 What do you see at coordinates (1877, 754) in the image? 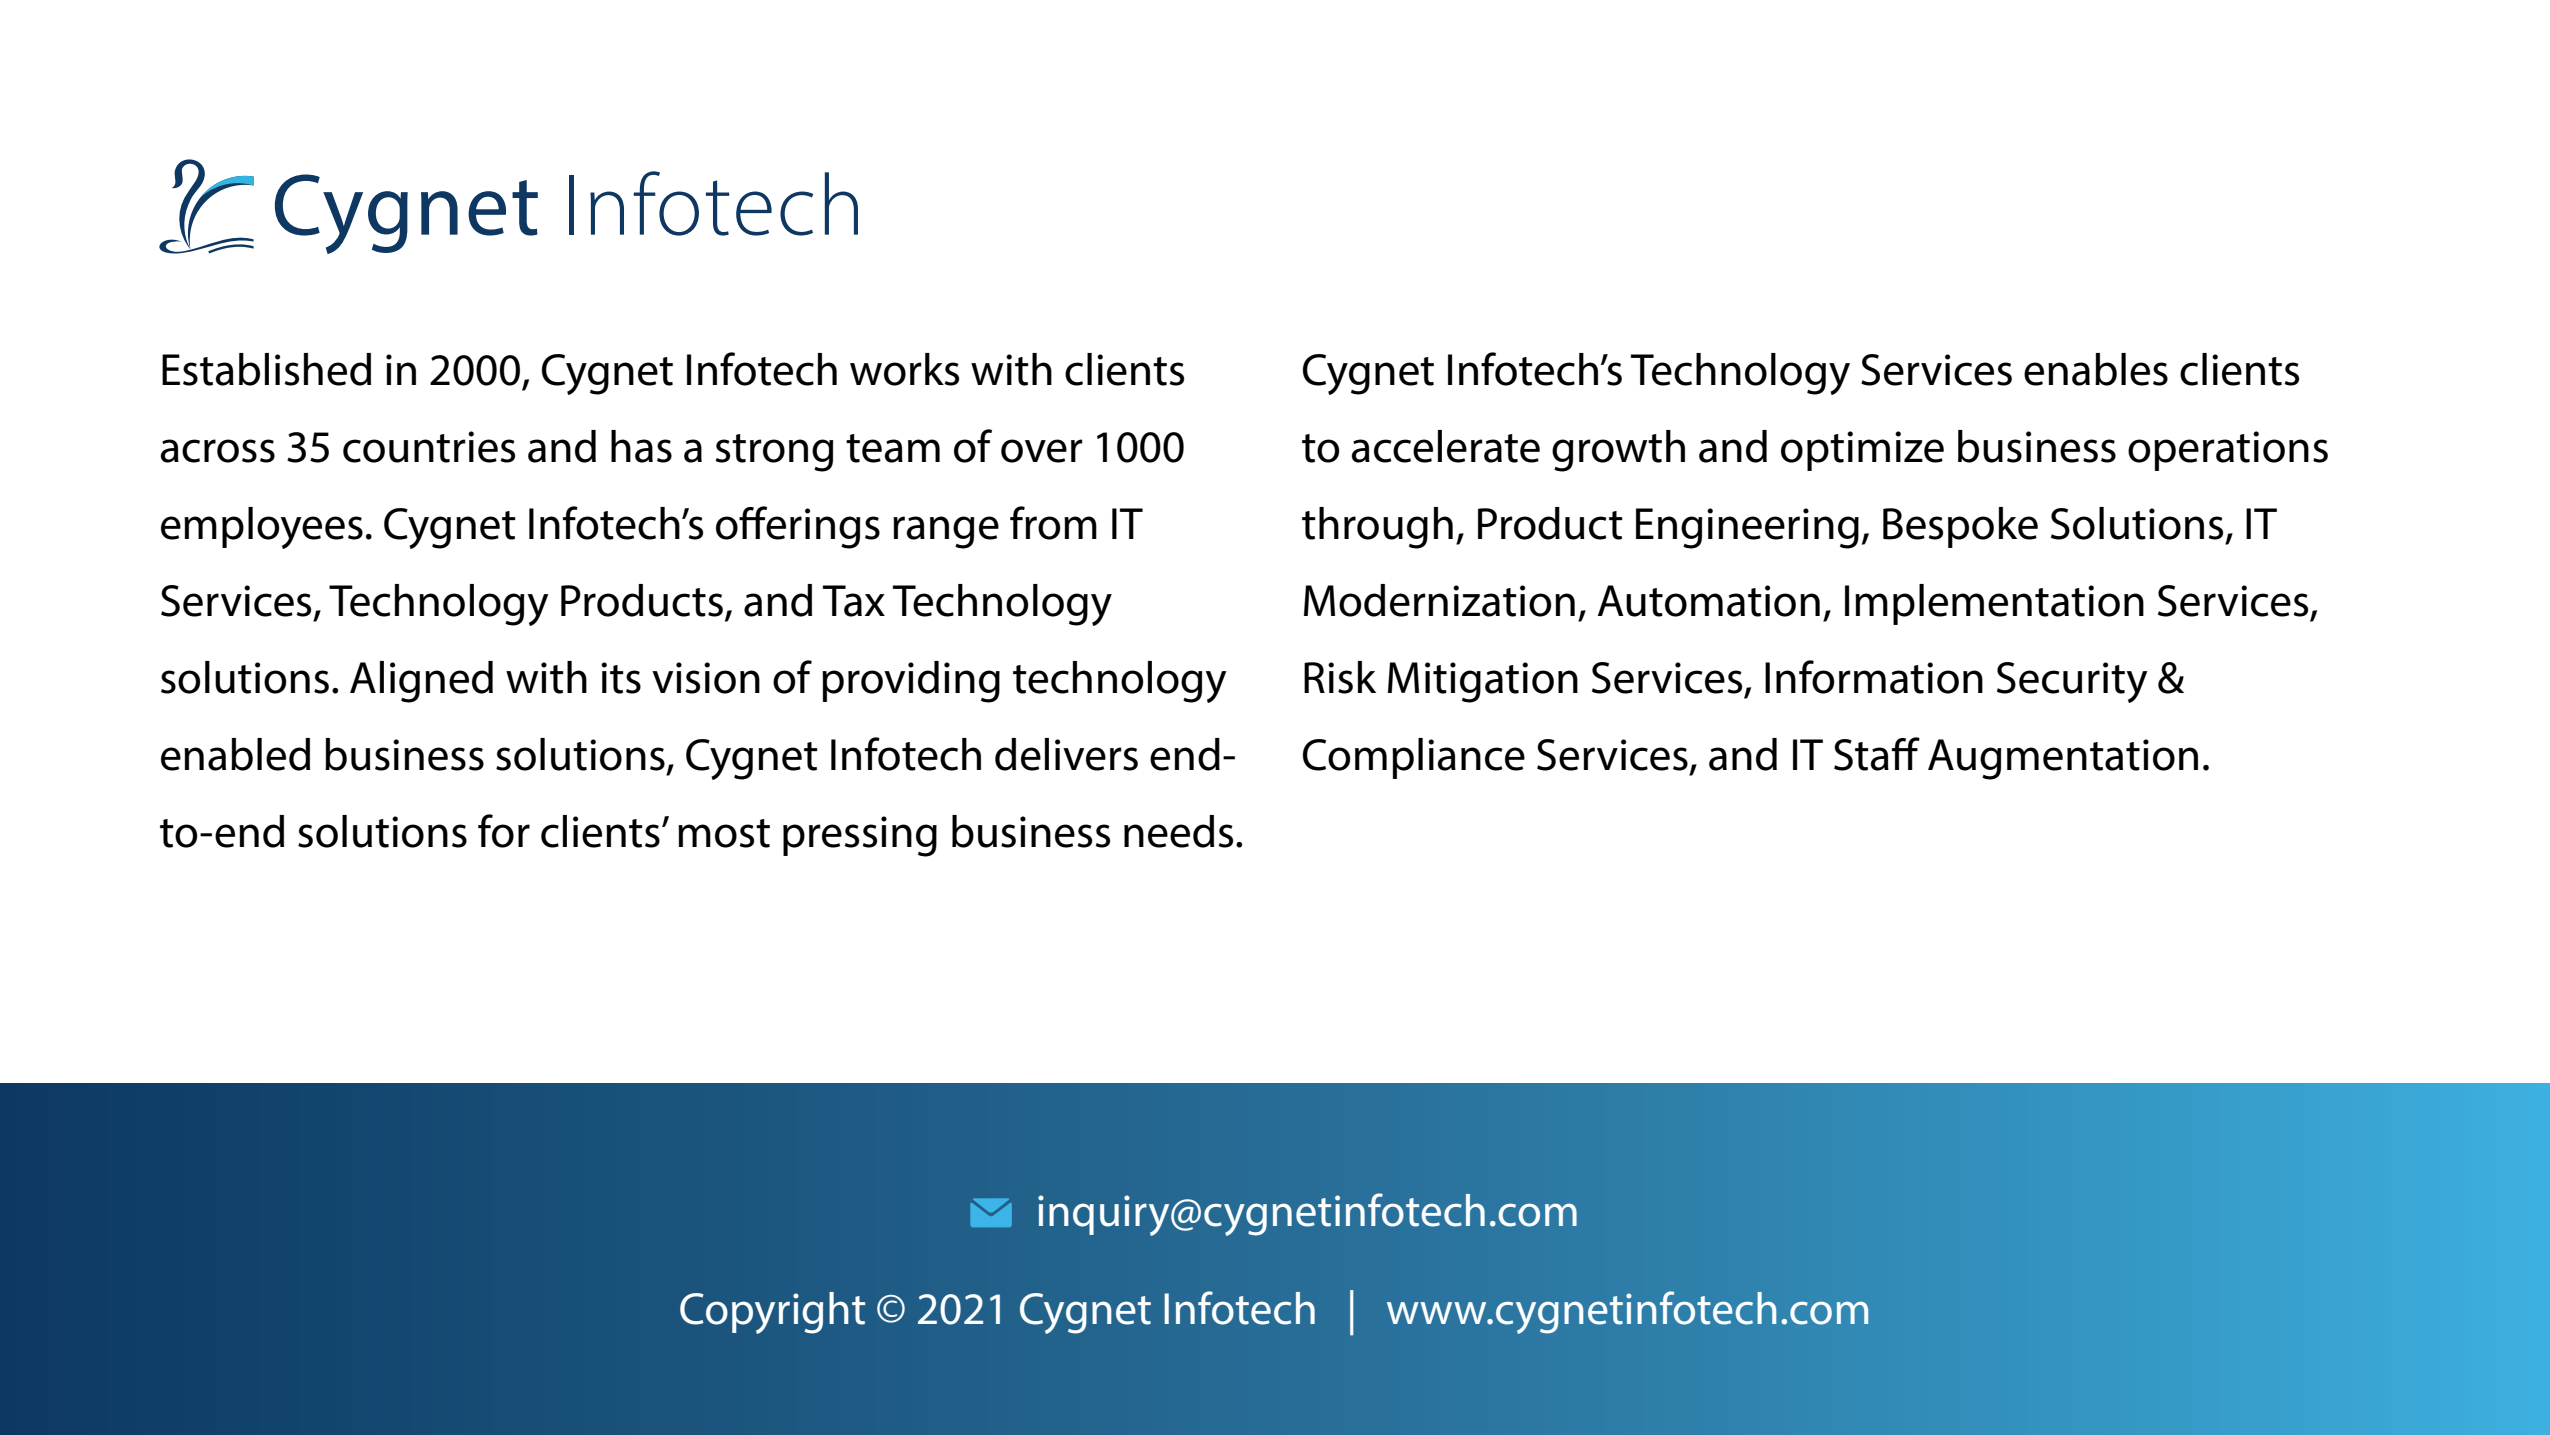
I see `Staff` at bounding box center [1877, 754].
